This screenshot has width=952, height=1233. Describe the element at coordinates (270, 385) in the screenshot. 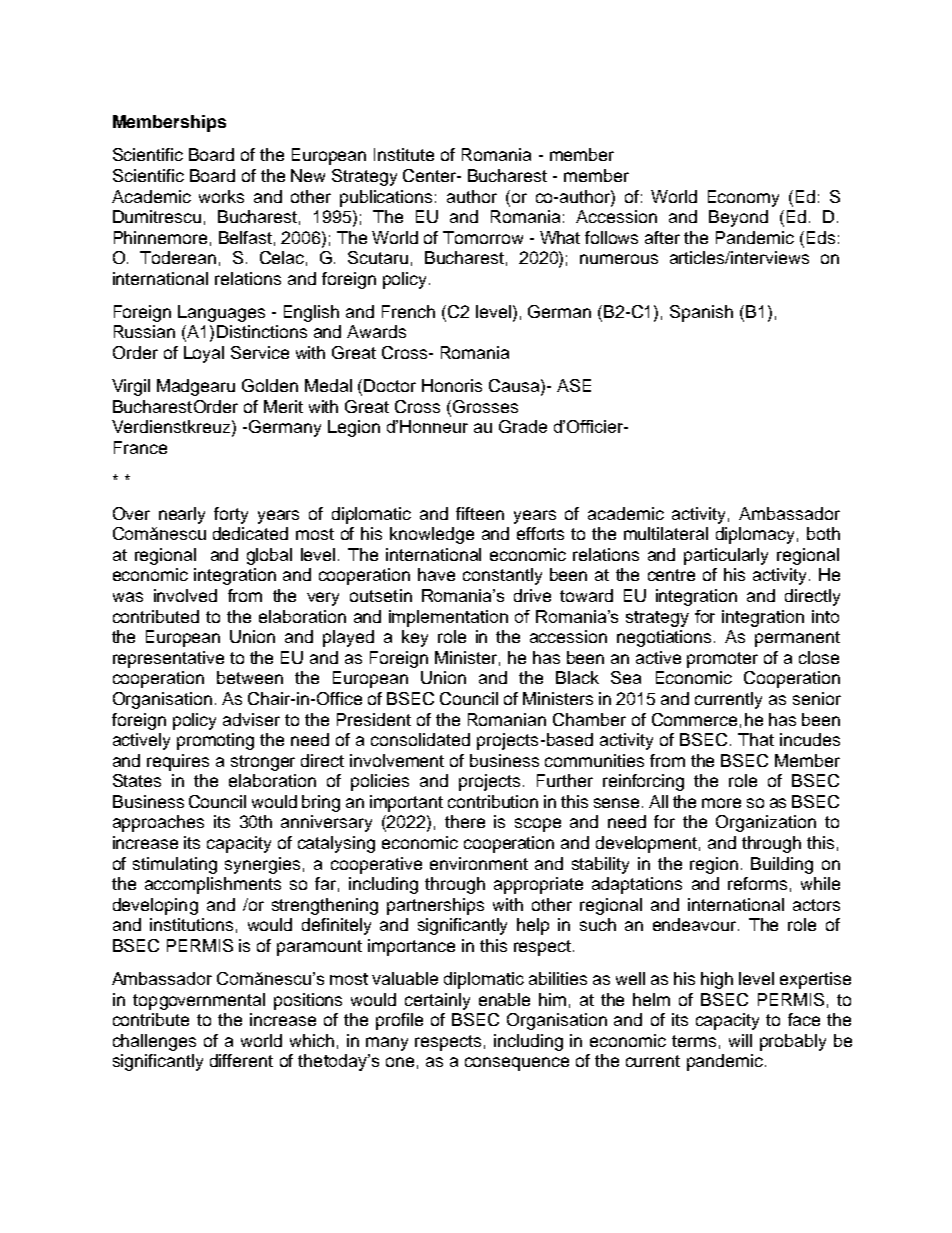

I see `Golden` at that location.
